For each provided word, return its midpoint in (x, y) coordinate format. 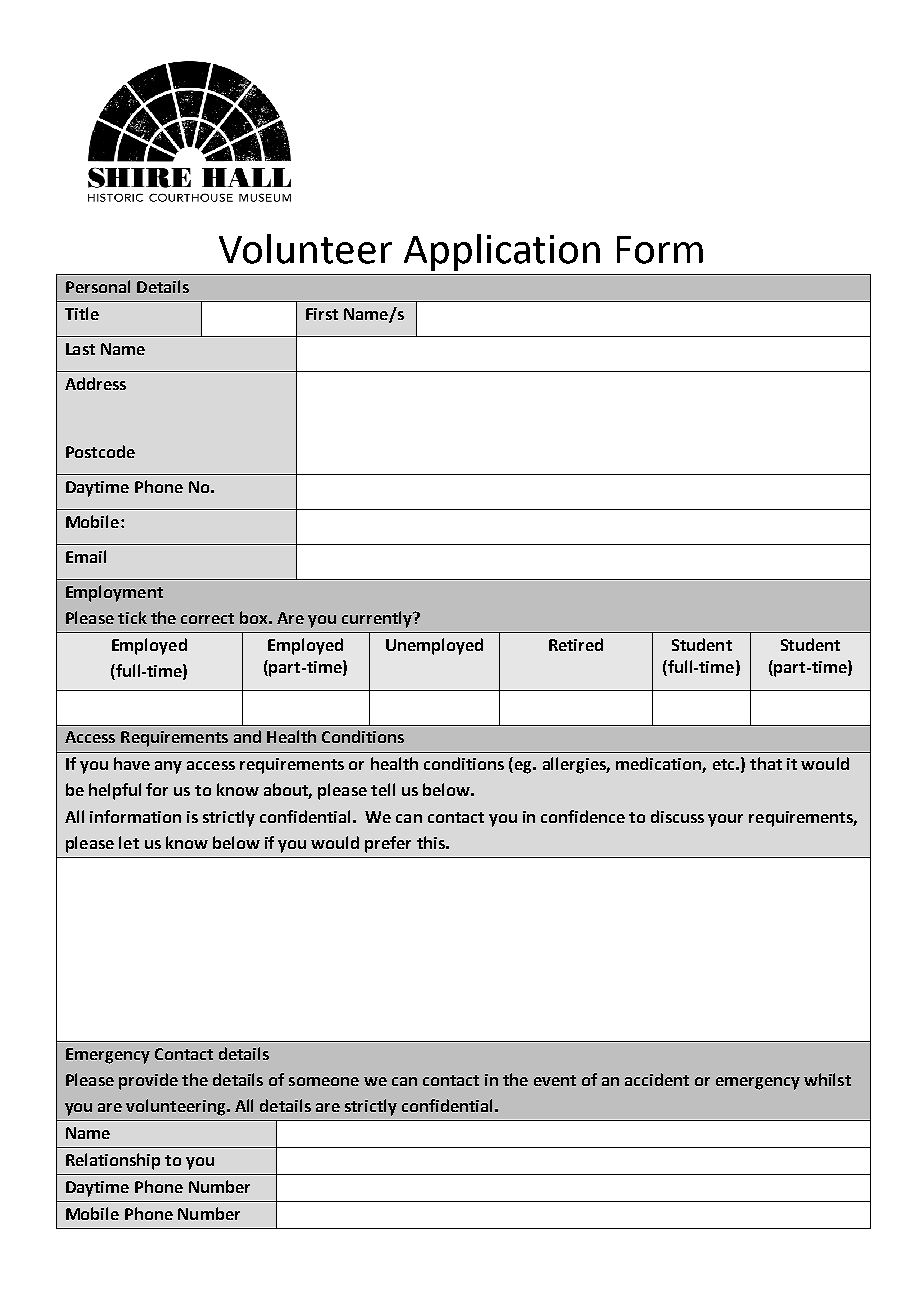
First (322, 314)
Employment (114, 593)
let (129, 842)
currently (378, 619)
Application (502, 252)
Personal (98, 286)
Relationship (113, 1161)
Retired (576, 644)
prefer (388, 844)
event (555, 1080)
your (725, 820)
